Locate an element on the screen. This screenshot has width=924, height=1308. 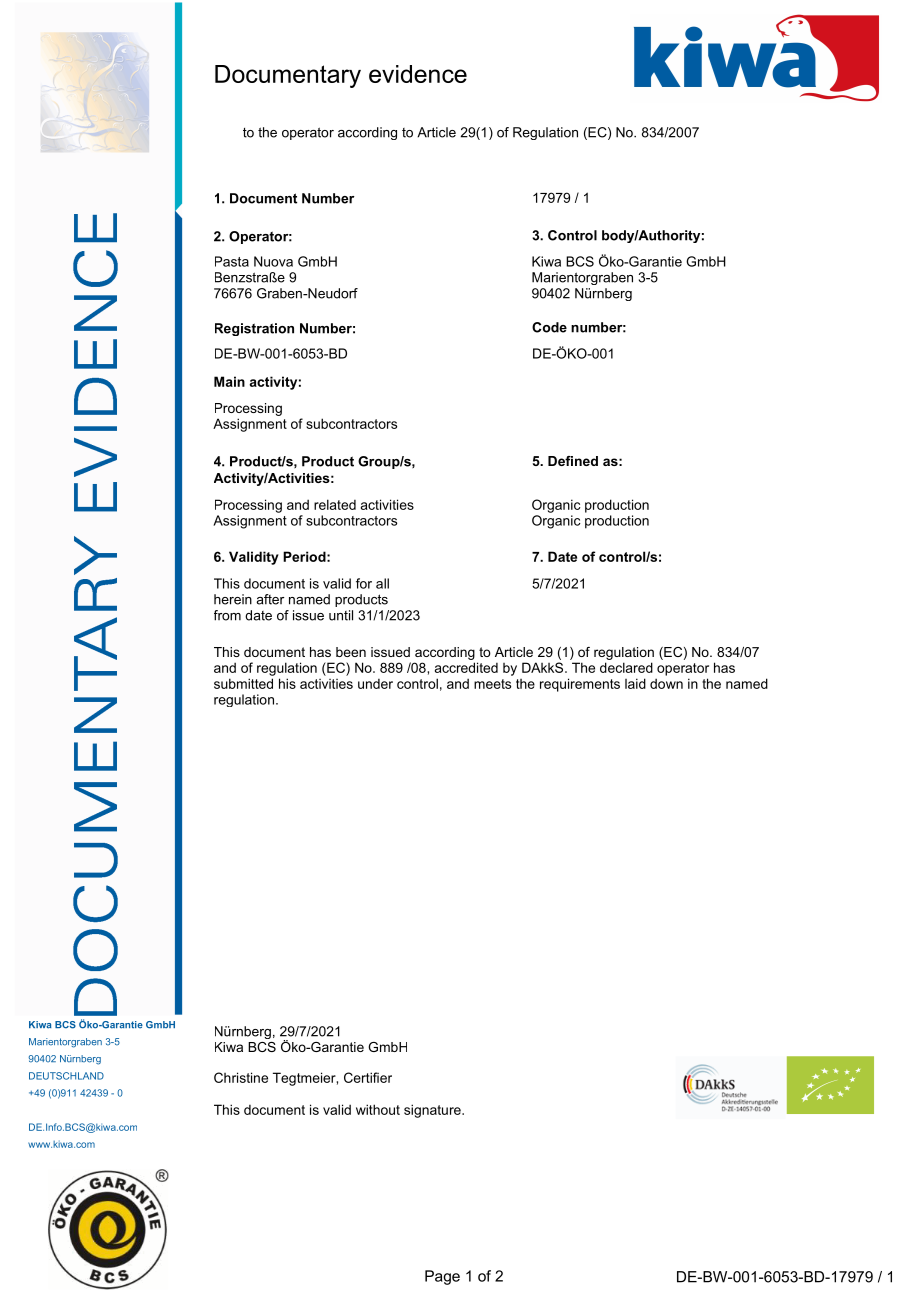
evidence is located at coordinates (418, 74).
